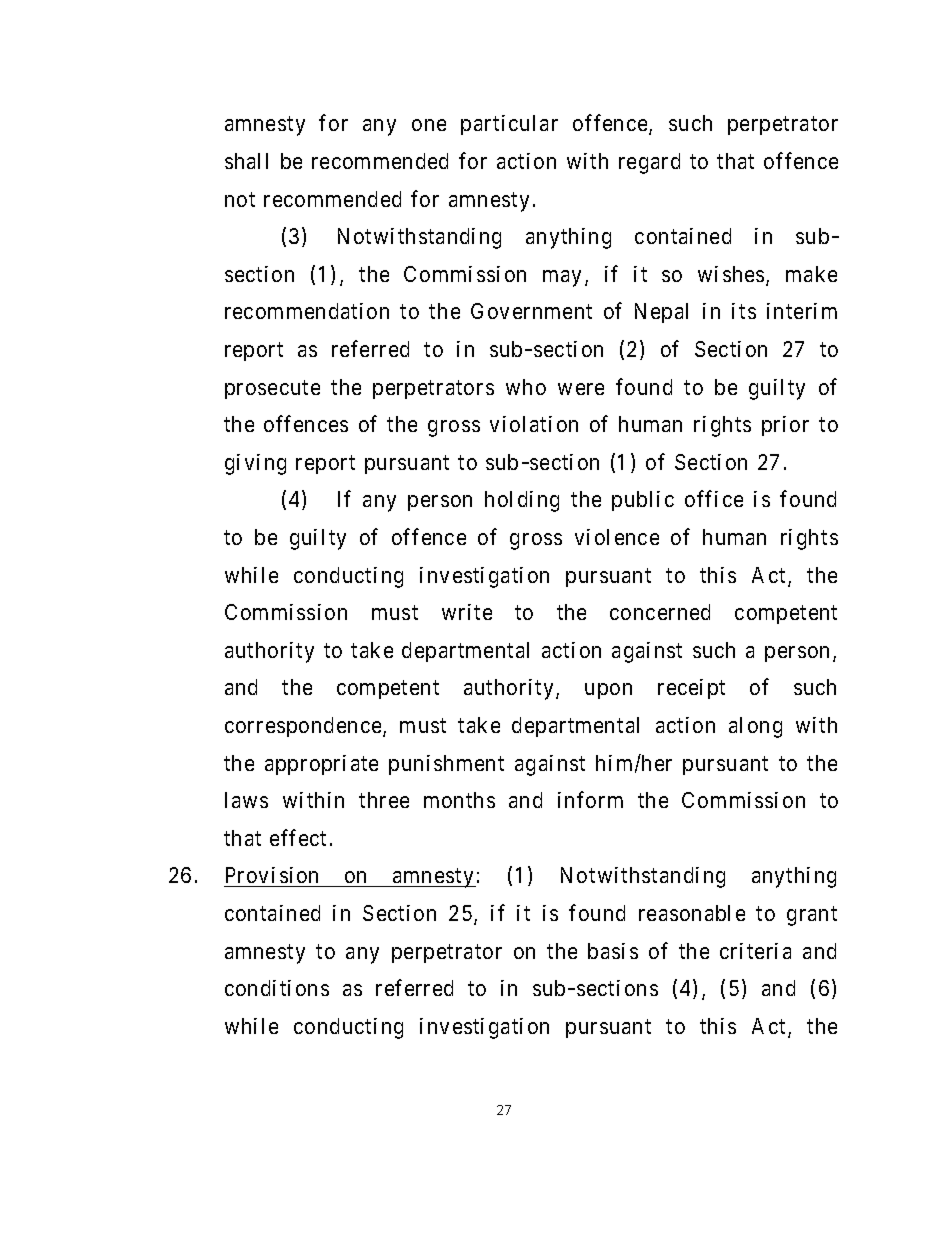  Describe the element at coordinates (509, 125) in the screenshot. I see `particular` at that location.
